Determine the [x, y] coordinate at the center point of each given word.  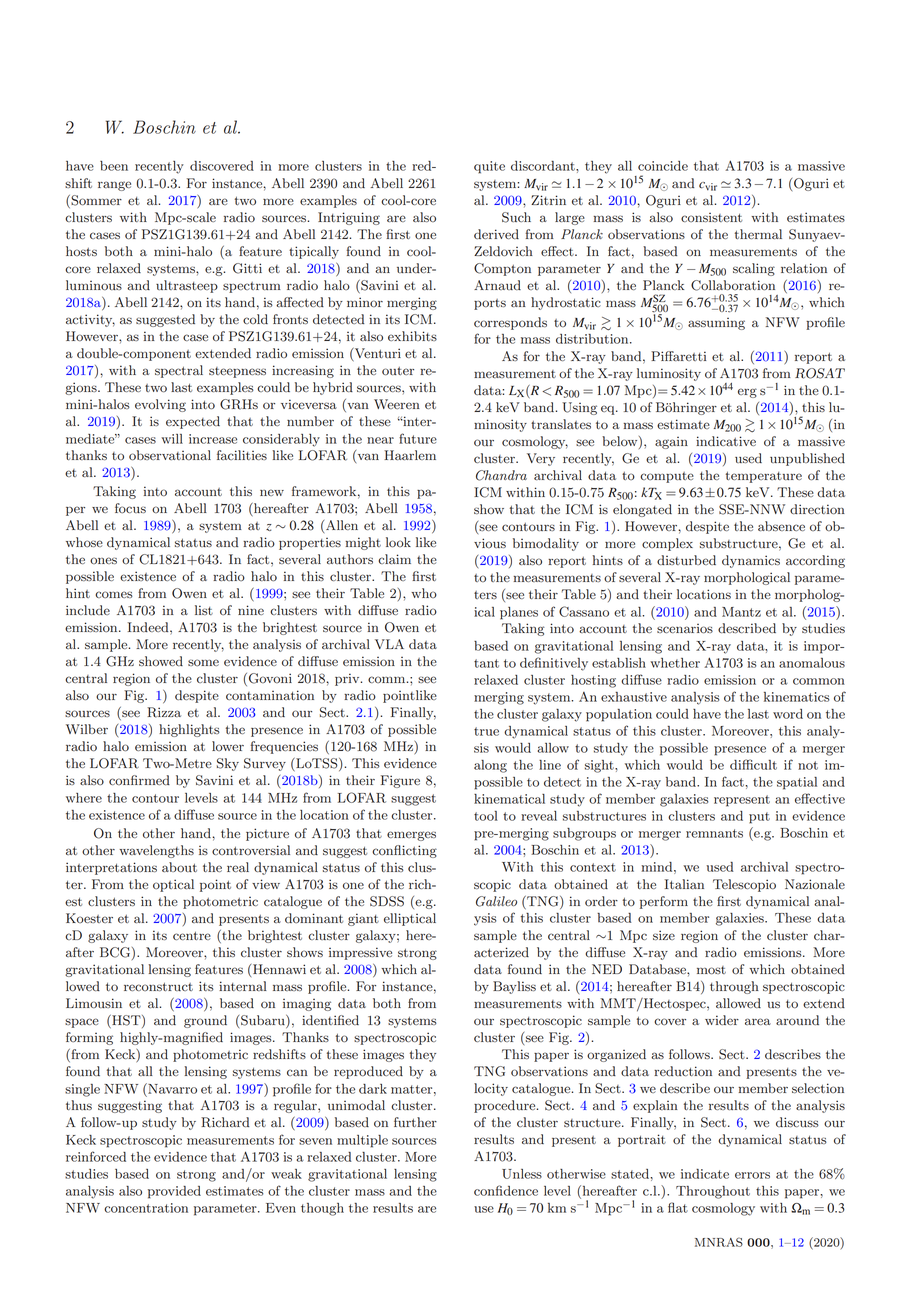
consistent [711, 217]
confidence [506, 1190]
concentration [146, 1208]
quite [489, 167]
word [788, 714]
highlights [189, 730]
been [114, 166]
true [486, 731]
